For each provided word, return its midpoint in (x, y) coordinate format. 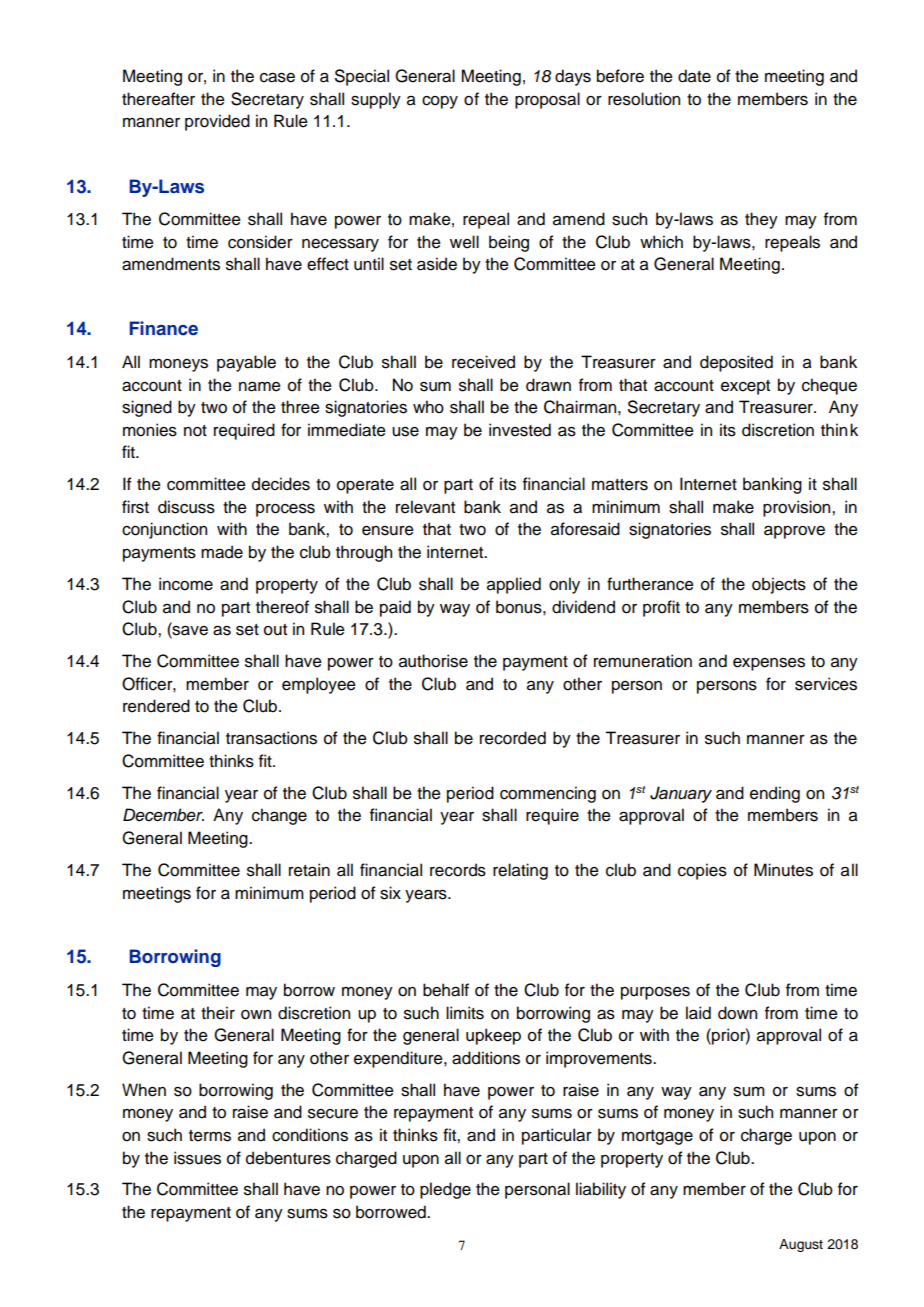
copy (440, 102)
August (801, 1245)
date (694, 76)
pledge (445, 1190)
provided (217, 122)
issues (197, 1158)
